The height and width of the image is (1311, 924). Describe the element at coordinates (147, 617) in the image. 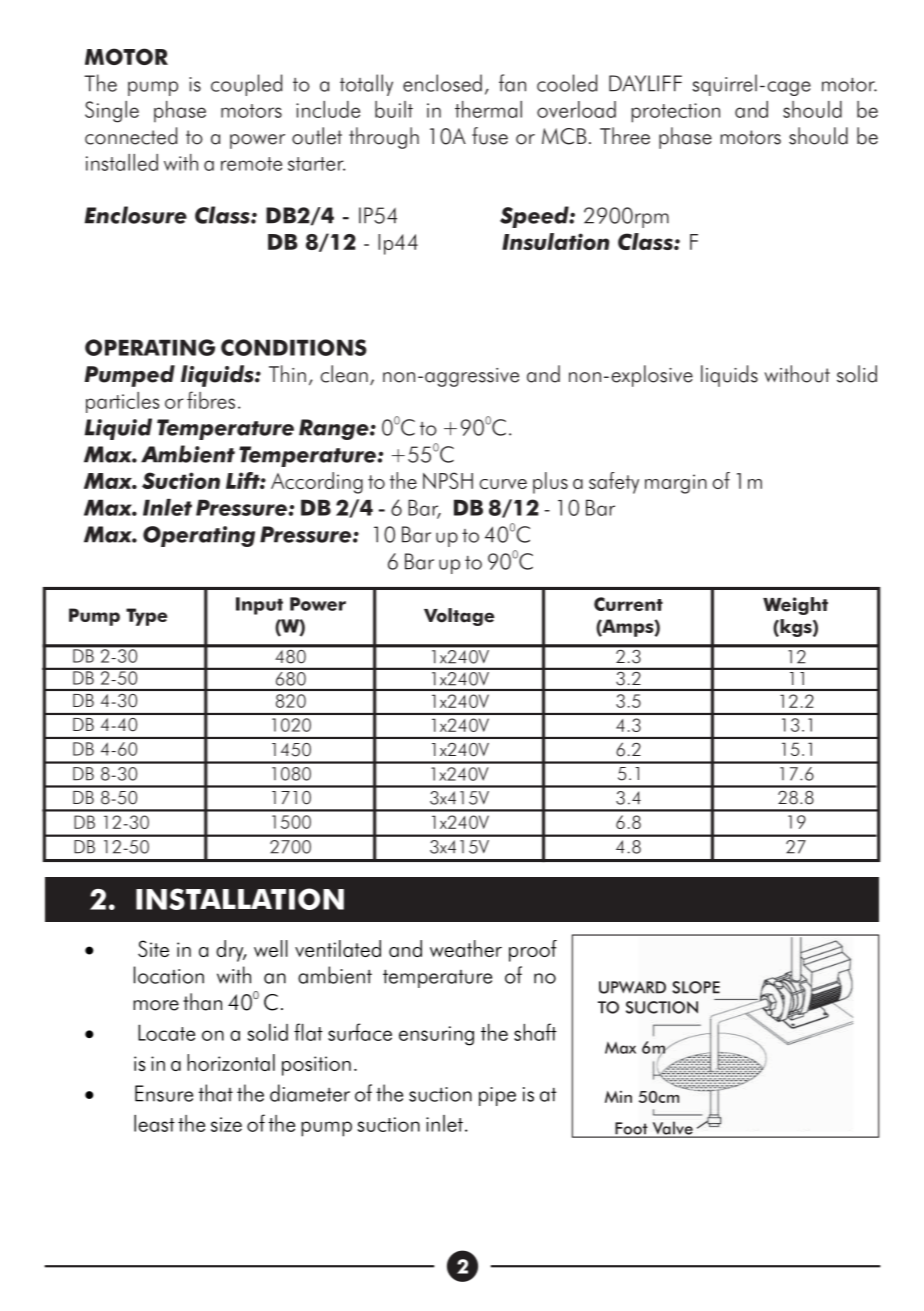

I see `Type` at that location.
